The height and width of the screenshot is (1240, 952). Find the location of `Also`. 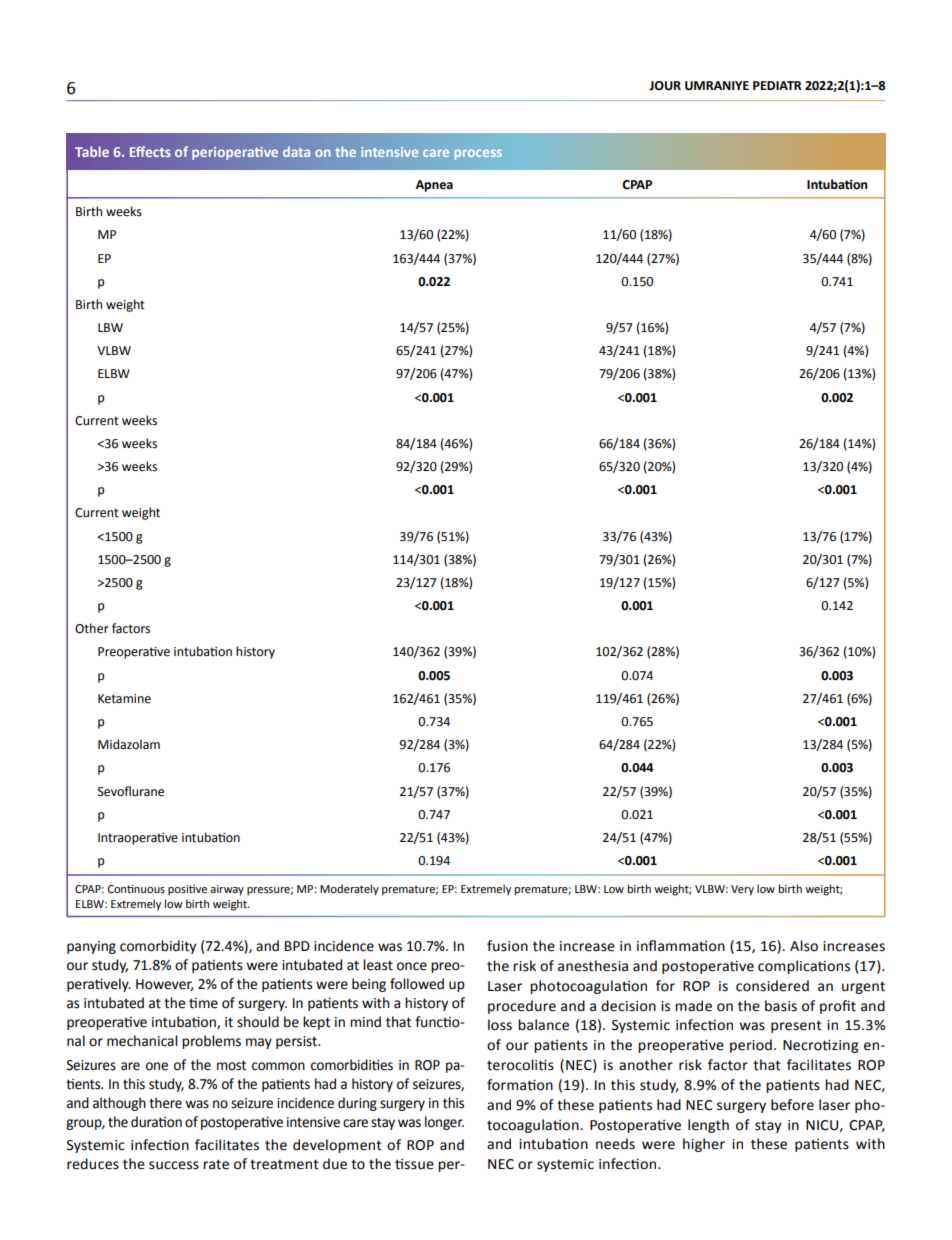

Also is located at coordinates (804, 946).
